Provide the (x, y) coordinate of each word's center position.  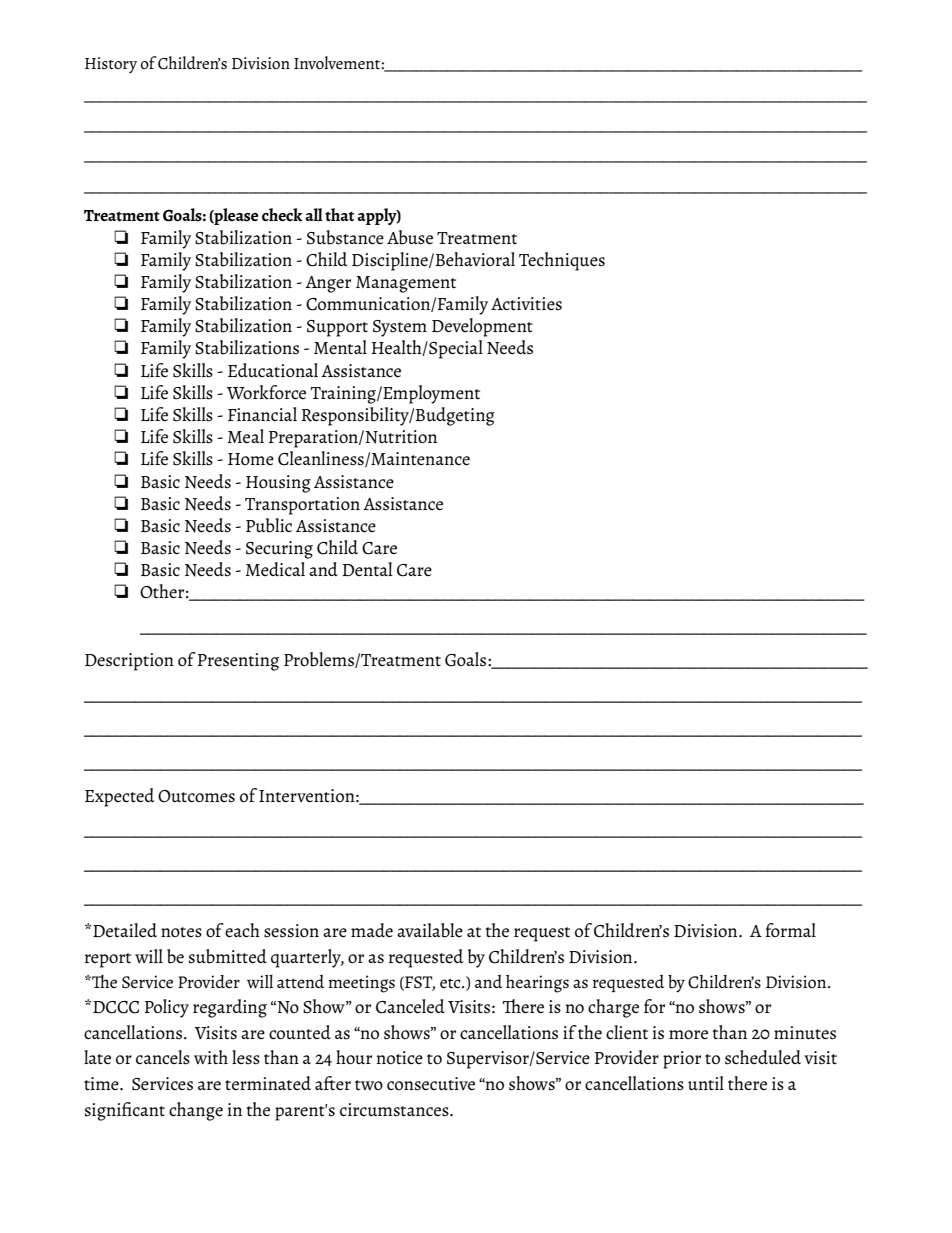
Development (482, 327)
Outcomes (196, 796)
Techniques (562, 261)
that (339, 214)
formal (791, 930)
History (111, 65)
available (430, 930)
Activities (526, 304)
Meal (246, 436)
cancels (163, 1057)
